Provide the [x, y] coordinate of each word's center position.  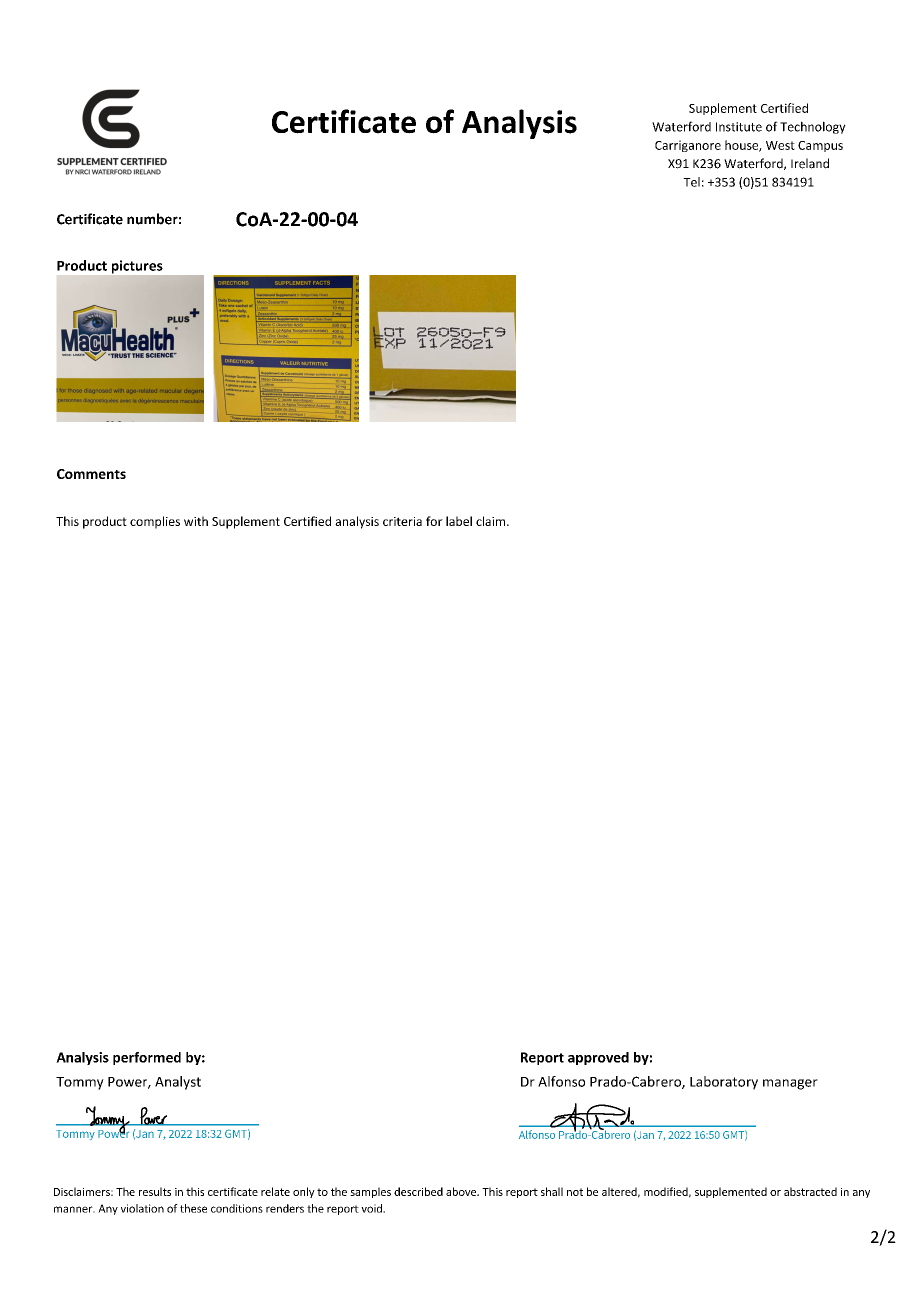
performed [147, 1058]
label [459, 521]
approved [598, 1058]
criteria [402, 521]
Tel [691, 182]
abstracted [810, 1191]
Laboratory [724, 1083]
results [155, 1191]
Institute [739, 127]
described [418, 1191]
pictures [137, 267]
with [196, 521]
